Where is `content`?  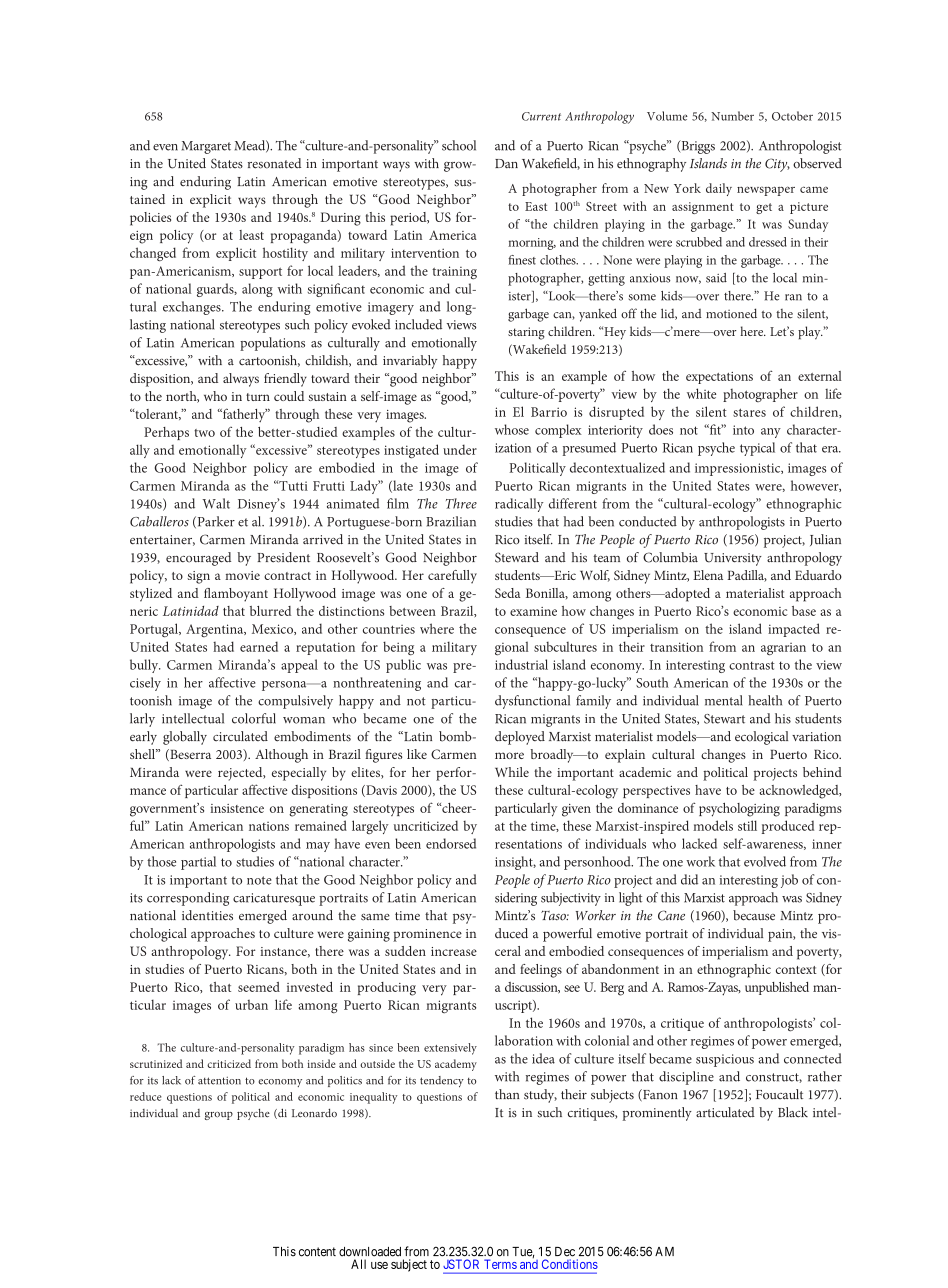
content is located at coordinates (317, 1252).
